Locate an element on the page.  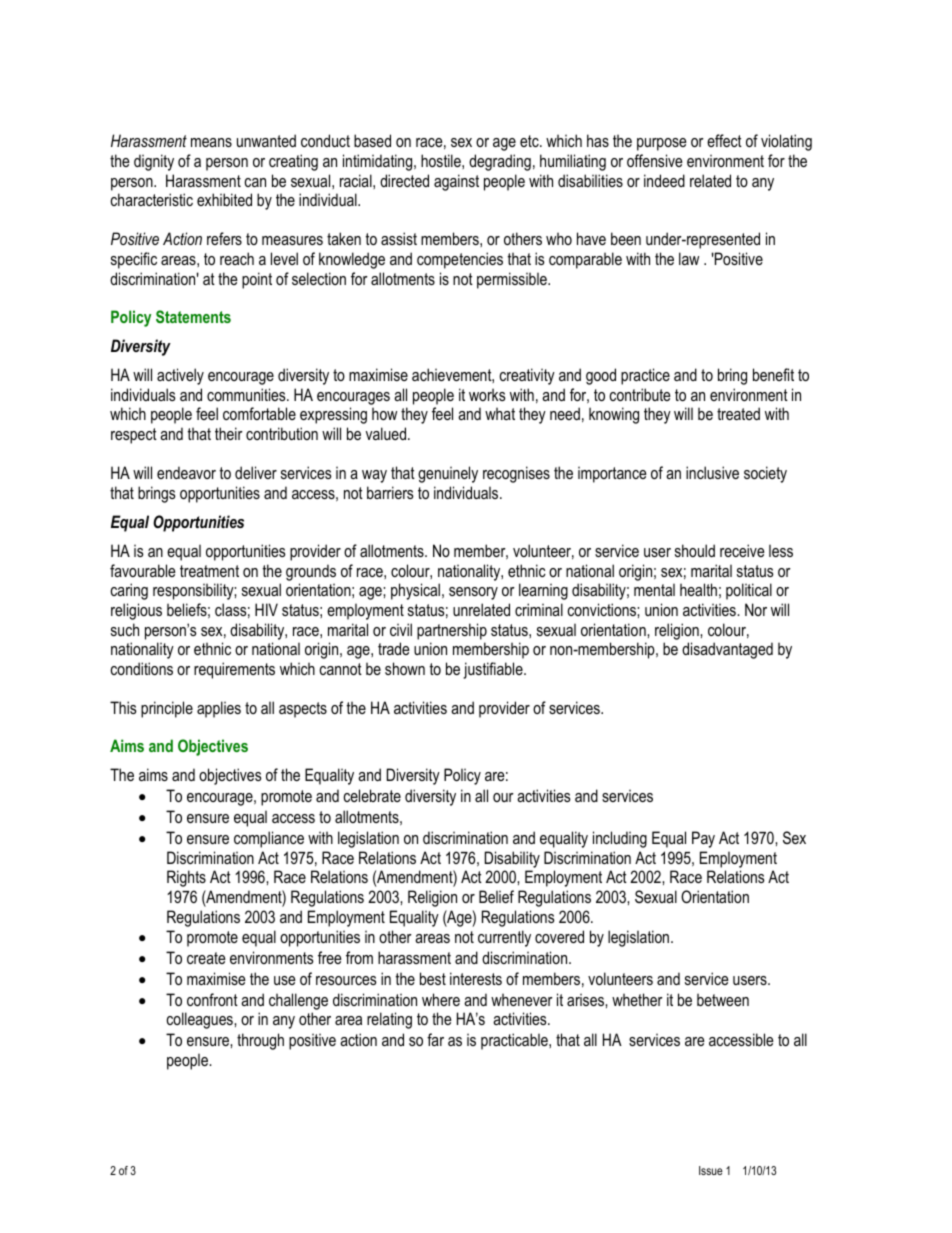
means is located at coordinates (211, 142).
